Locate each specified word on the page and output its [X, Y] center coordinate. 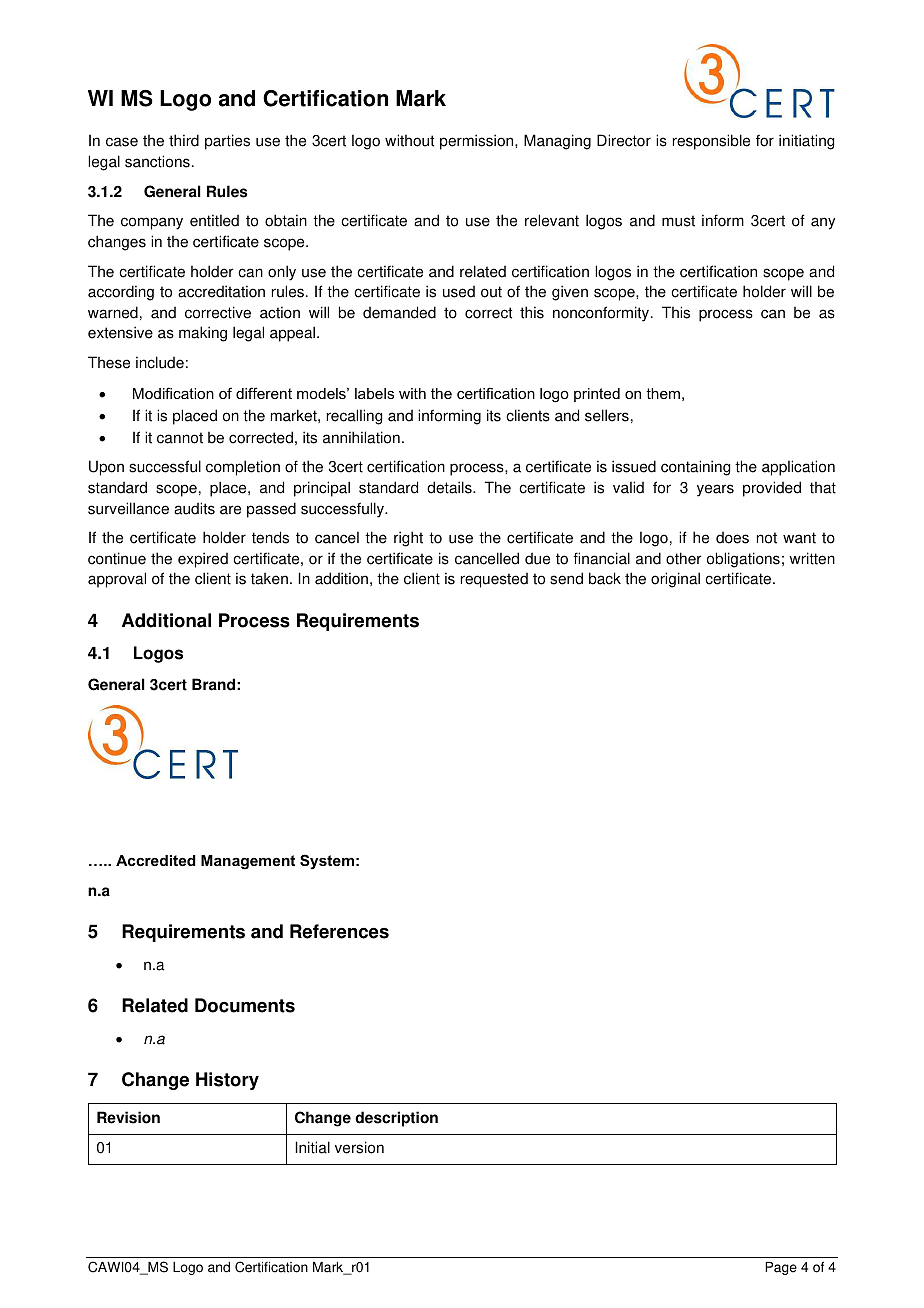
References [339, 931]
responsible [711, 142]
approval [117, 580]
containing [695, 468]
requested [494, 580]
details [450, 487]
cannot [180, 438]
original [675, 580]
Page [781, 1268]
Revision [128, 1117]
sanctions [157, 161]
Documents [245, 1005]
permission [478, 142]
